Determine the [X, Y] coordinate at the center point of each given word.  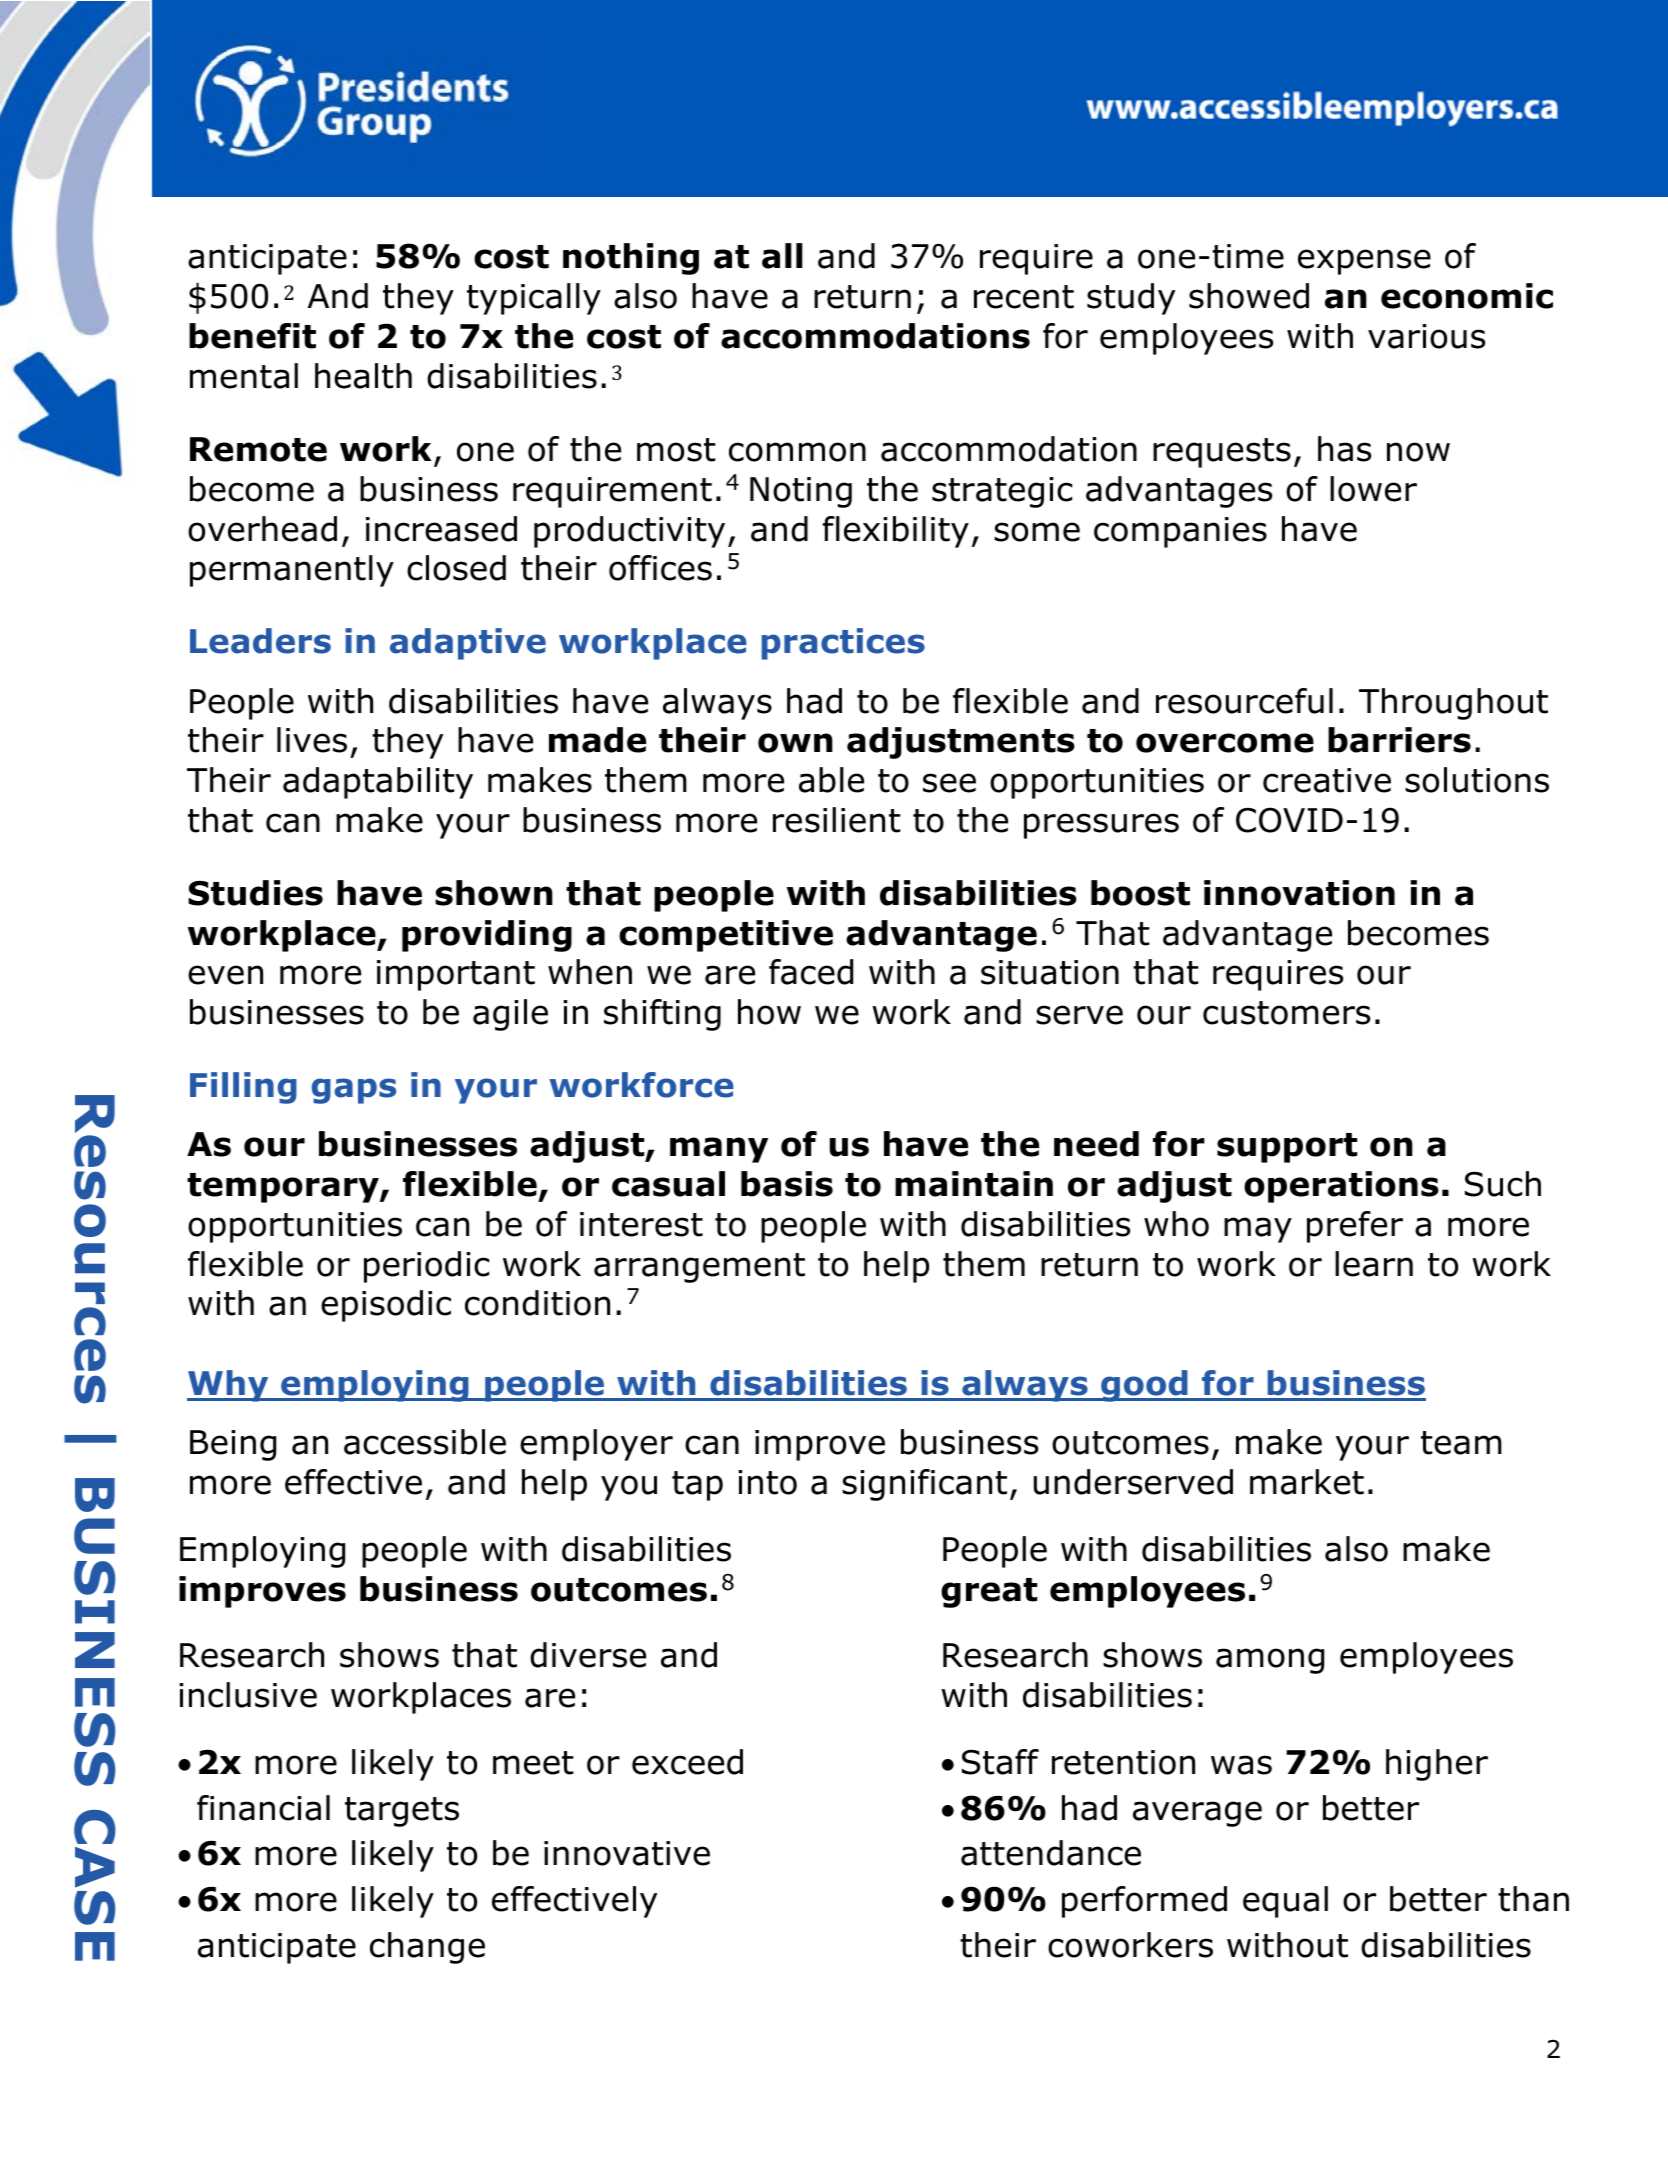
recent [1024, 297]
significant [924, 1485]
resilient [837, 820]
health [363, 376]
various [1426, 336]
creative [1327, 780]
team [1461, 1443]
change [427, 1948]
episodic [386, 1306]
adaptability [378, 783]
